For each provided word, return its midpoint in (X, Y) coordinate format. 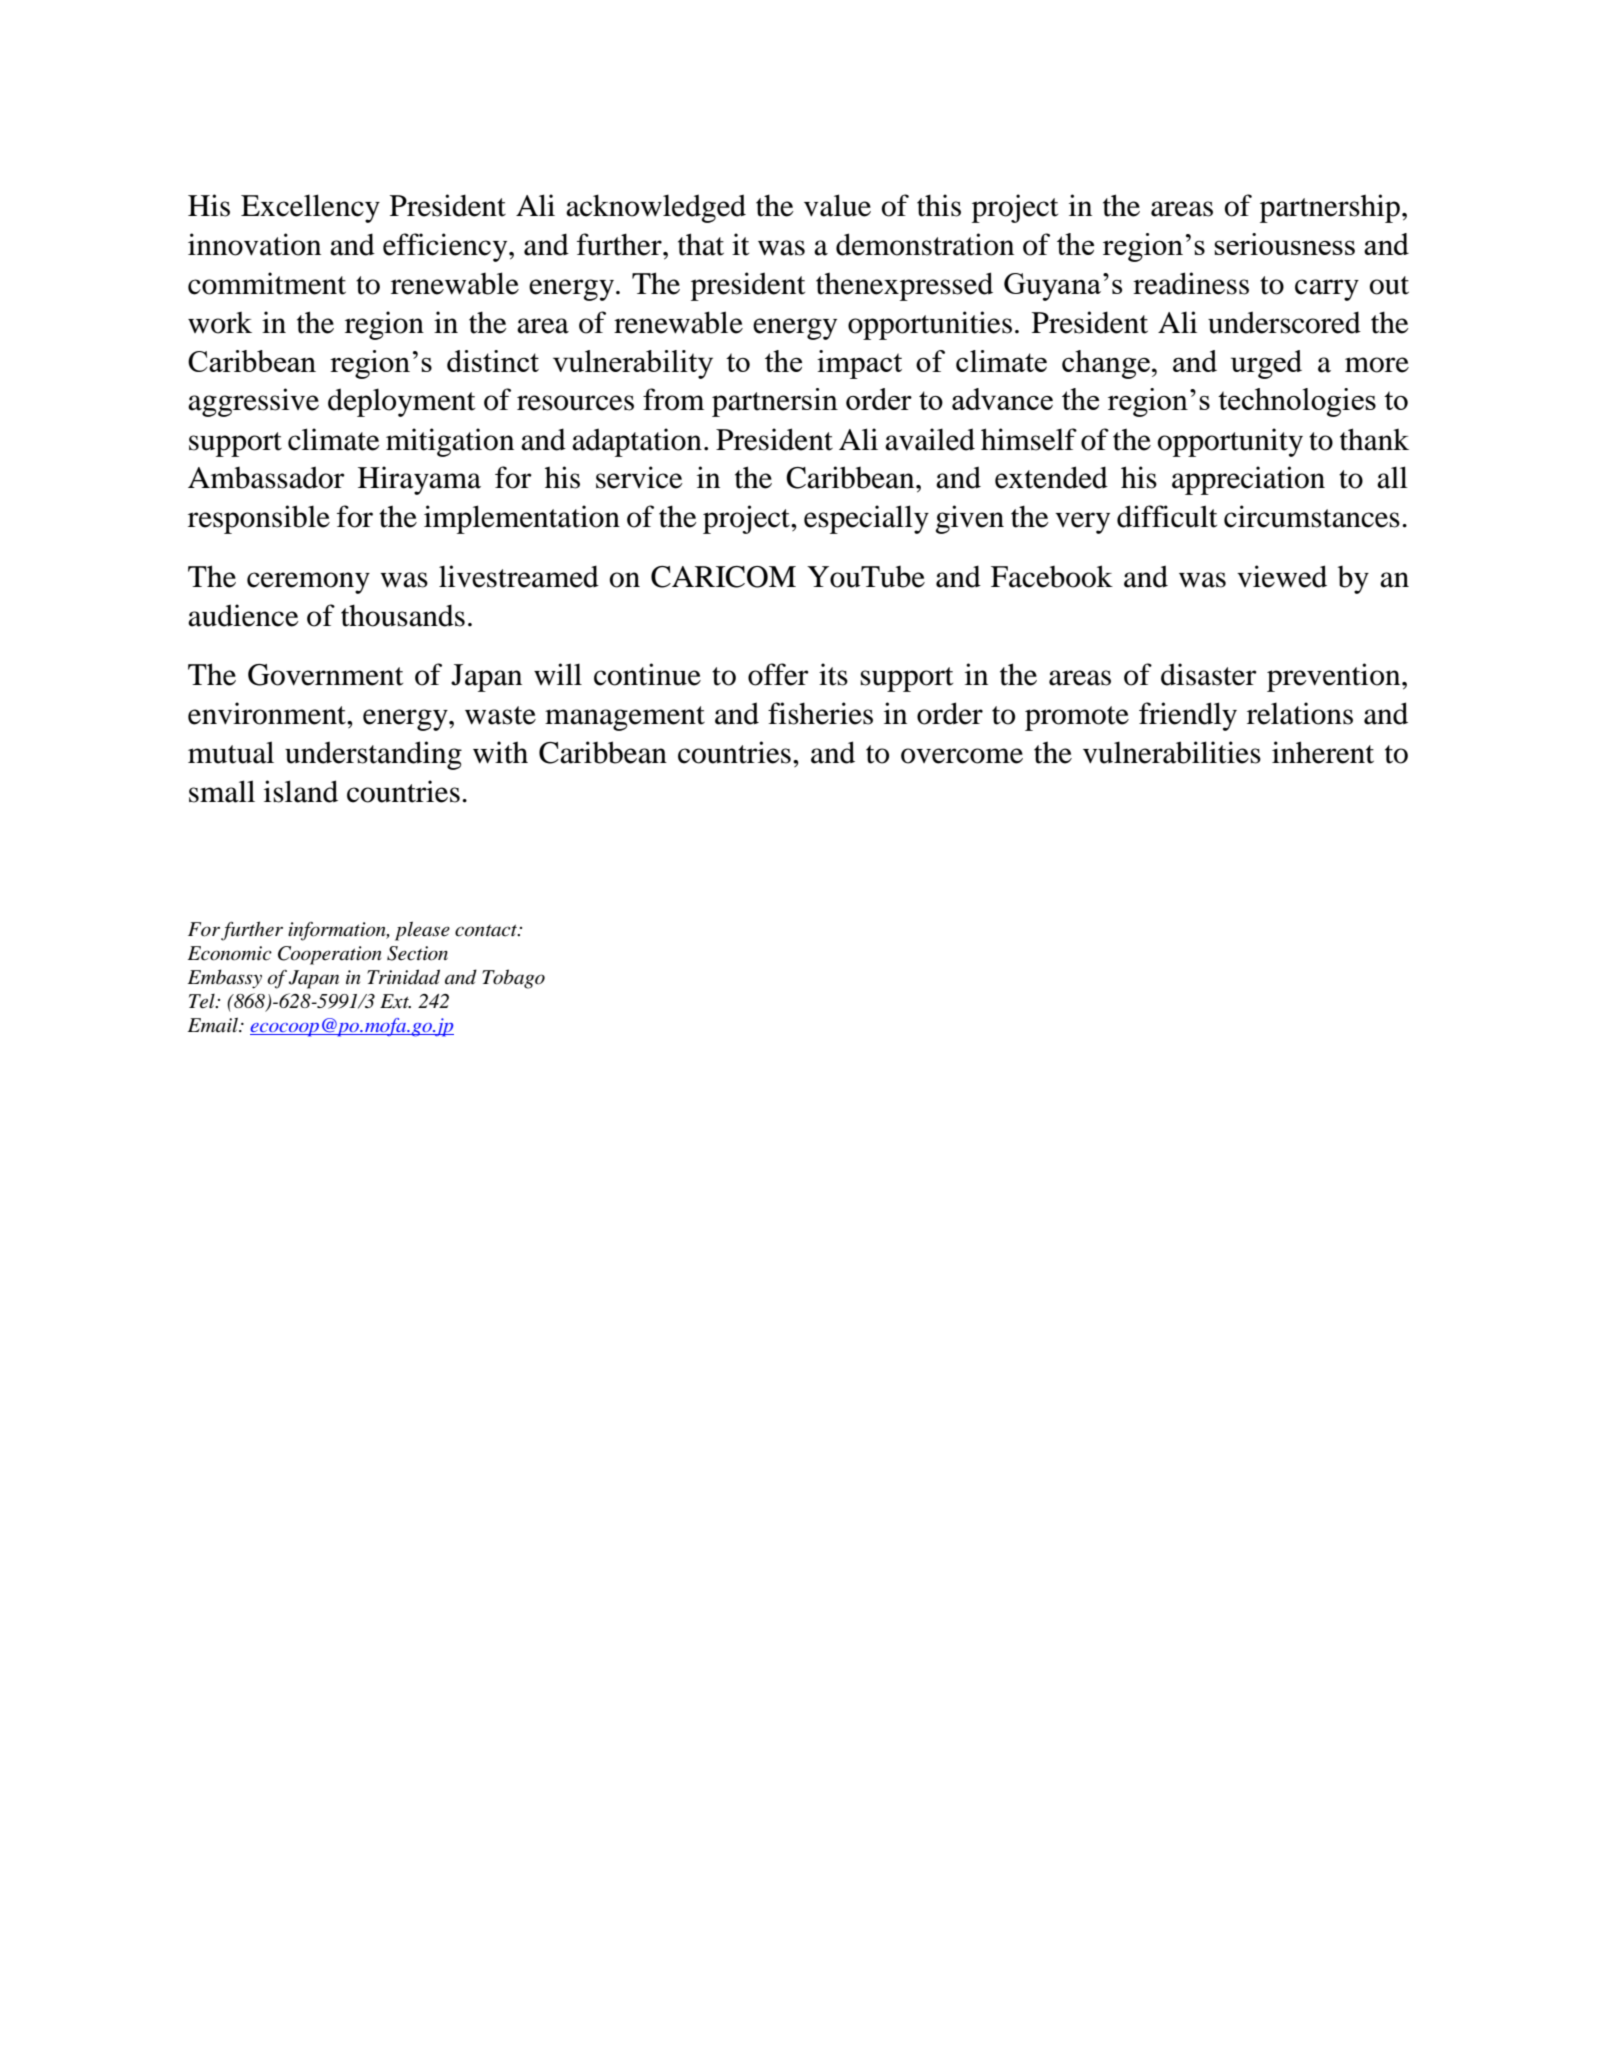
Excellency (310, 208)
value (837, 205)
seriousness (1284, 244)
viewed (1282, 576)
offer (778, 674)
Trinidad (403, 977)
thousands (403, 615)
